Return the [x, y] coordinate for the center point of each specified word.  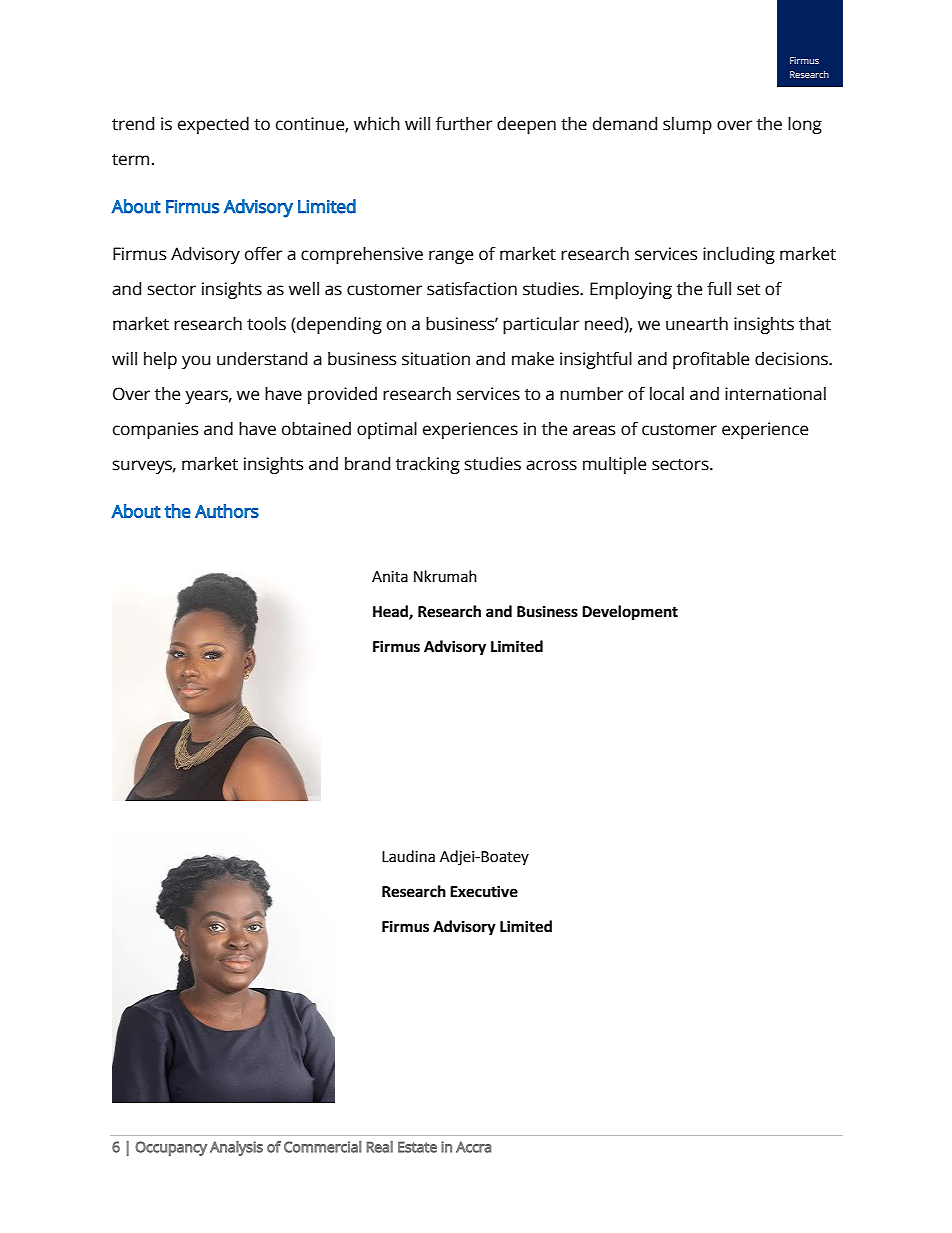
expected [213, 125]
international [775, 394]
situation [436, 359]
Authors [227, 511]
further [464, 124]
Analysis [236, 1148]
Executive [484, 891]
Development [630, 613]
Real [379, 1147]
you [196, 362]
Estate [417, 1147]
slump [687, 125]
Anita [390, 577]
